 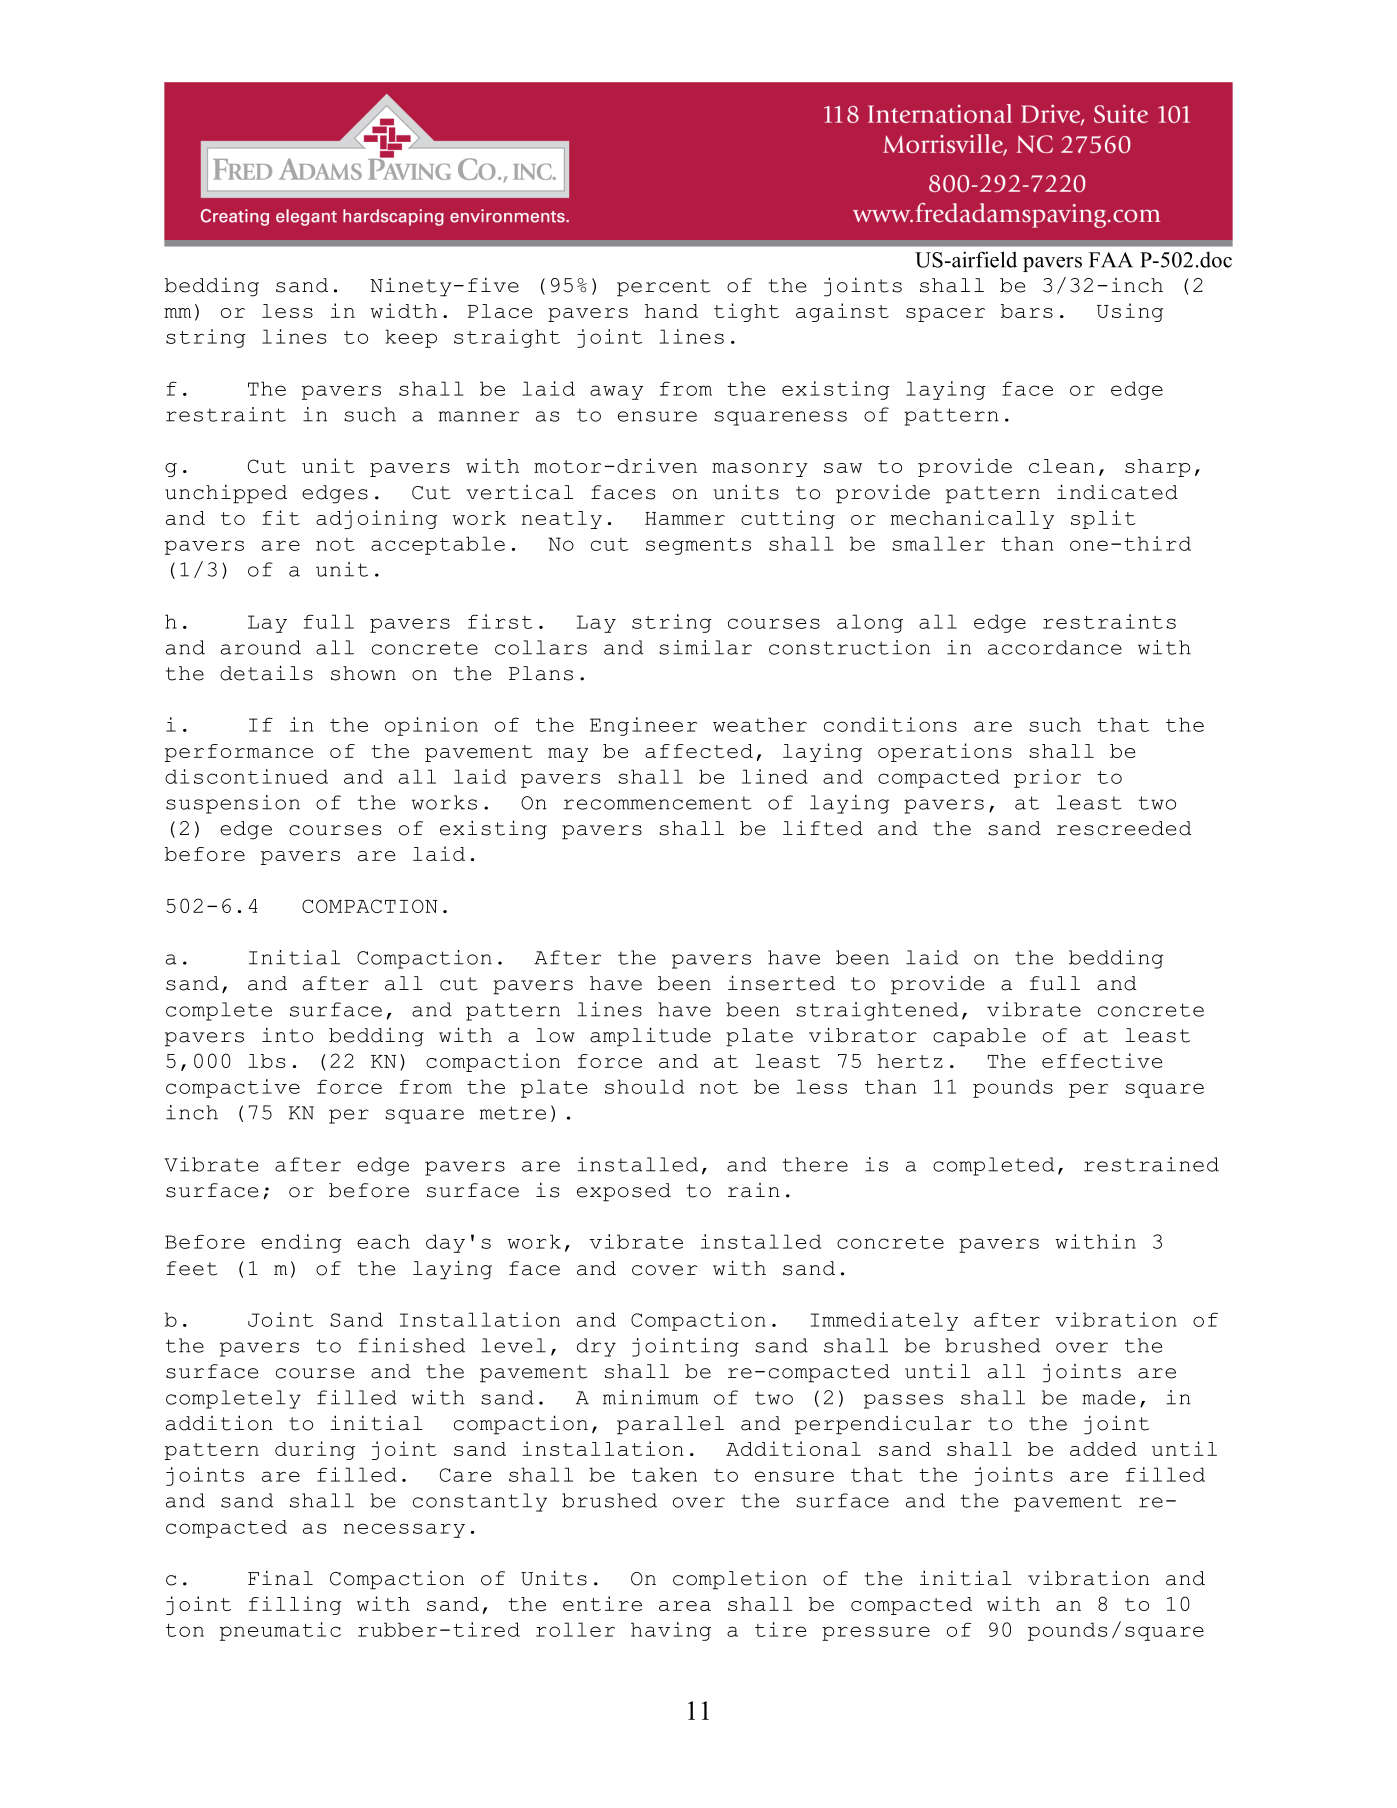 What do you see at coordinates (1027, 311) in the document?
I see `bars` at bounding box center [1027, 311].
